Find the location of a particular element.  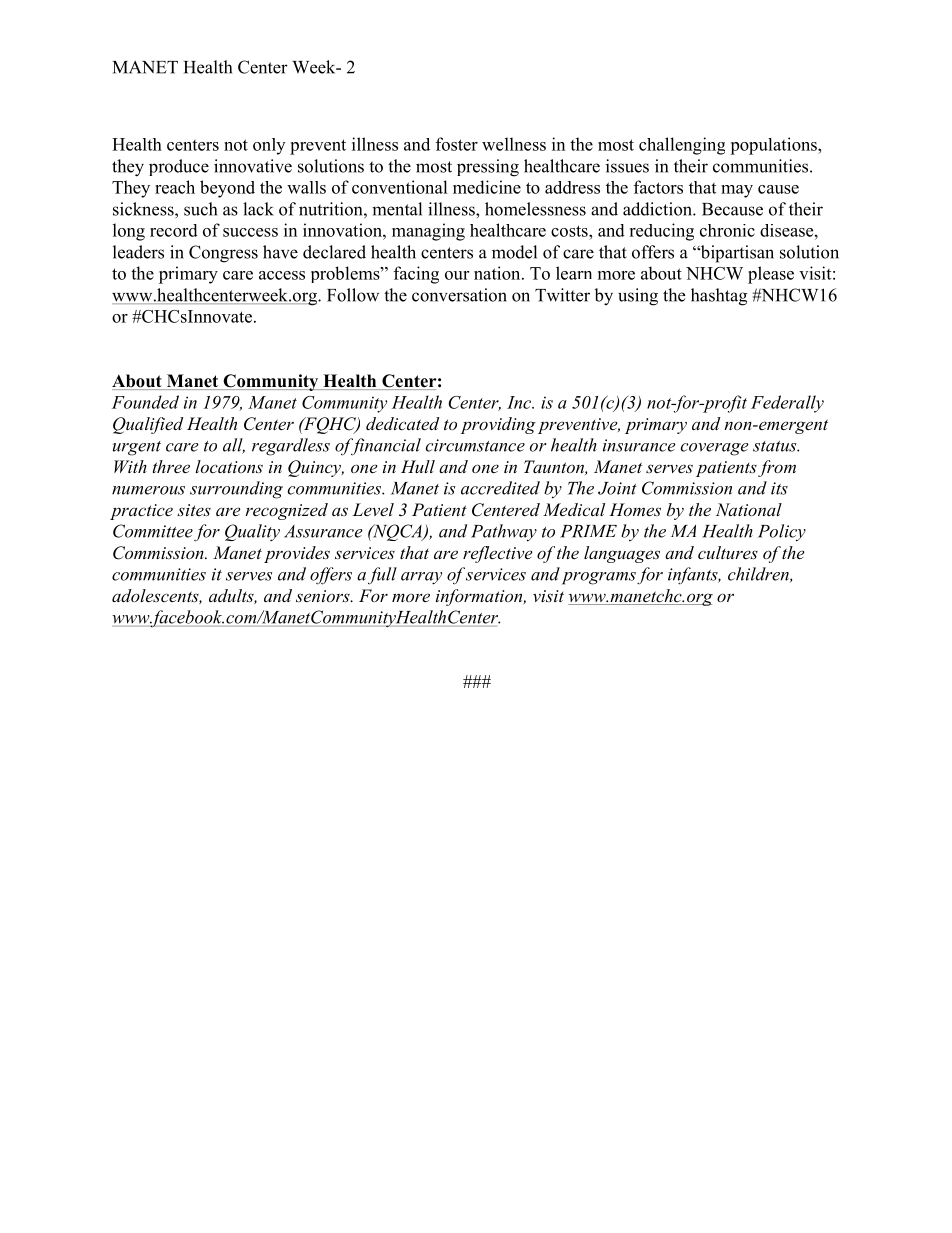

Founded is located at coordinates (145, 402).
